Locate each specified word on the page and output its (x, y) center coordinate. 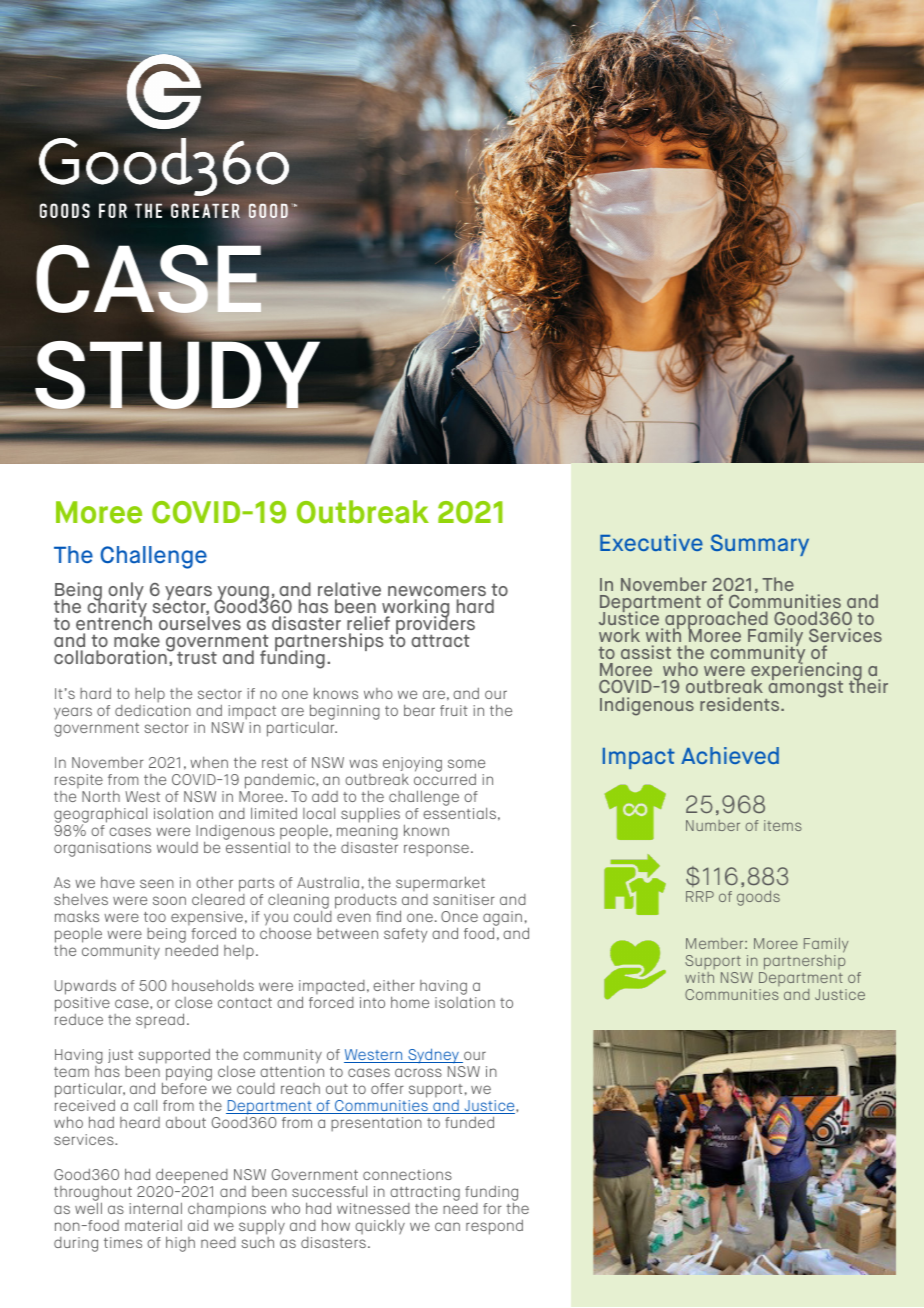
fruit (454, 710)
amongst (804, 690)
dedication (153, 709)
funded (469, 1122)
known (426, 830)
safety (406, 935)
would (177, 847)
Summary (760, 545)
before (184, 1088)
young (242, 594)
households (213, 985)
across (418, 1072)
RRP (700, 896)
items (783, 825)
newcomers (437, 591)
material (153, 1225)
